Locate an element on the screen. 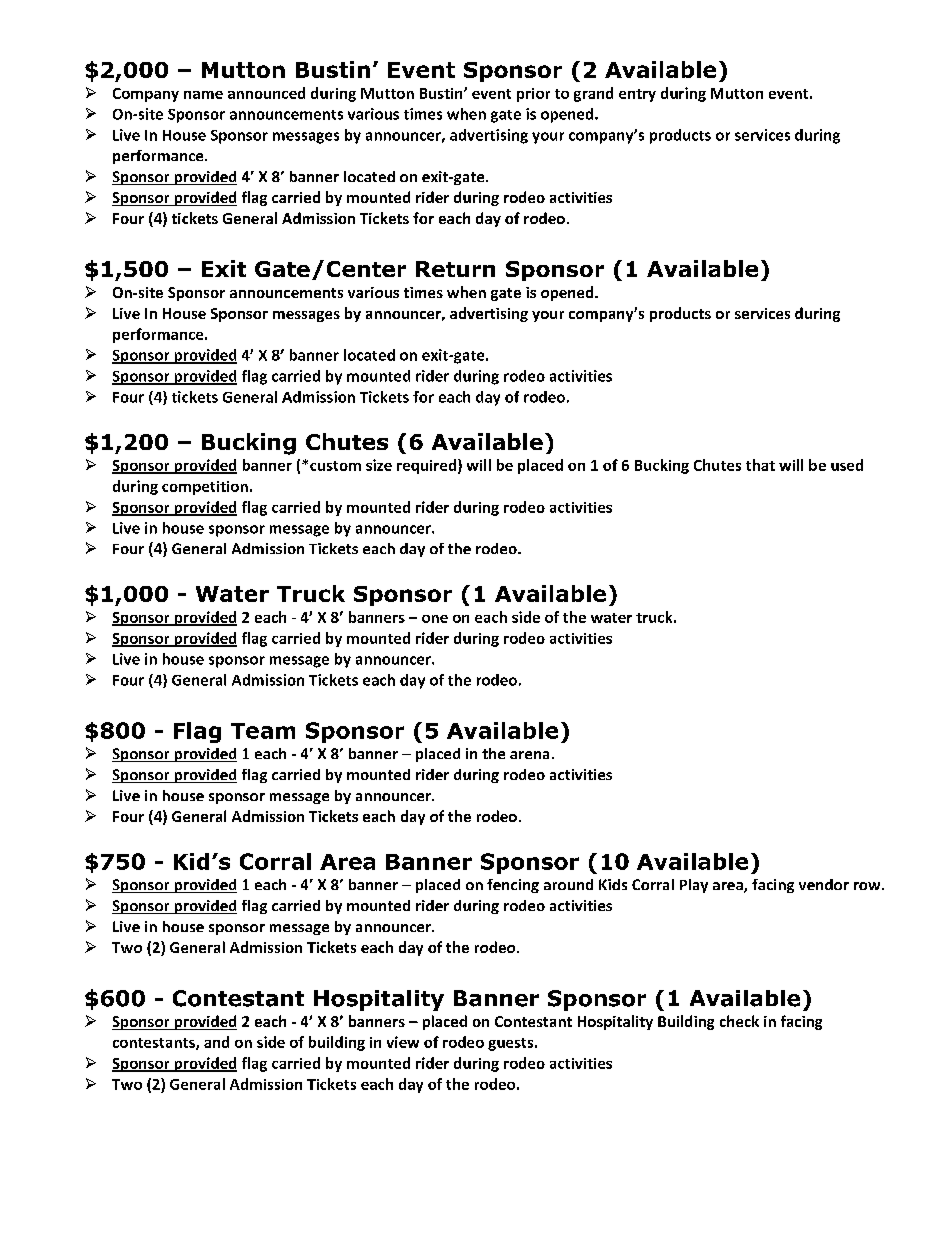 The width and height of the screenshot is (952, 1233). one is located at coordinates (435, 619).
